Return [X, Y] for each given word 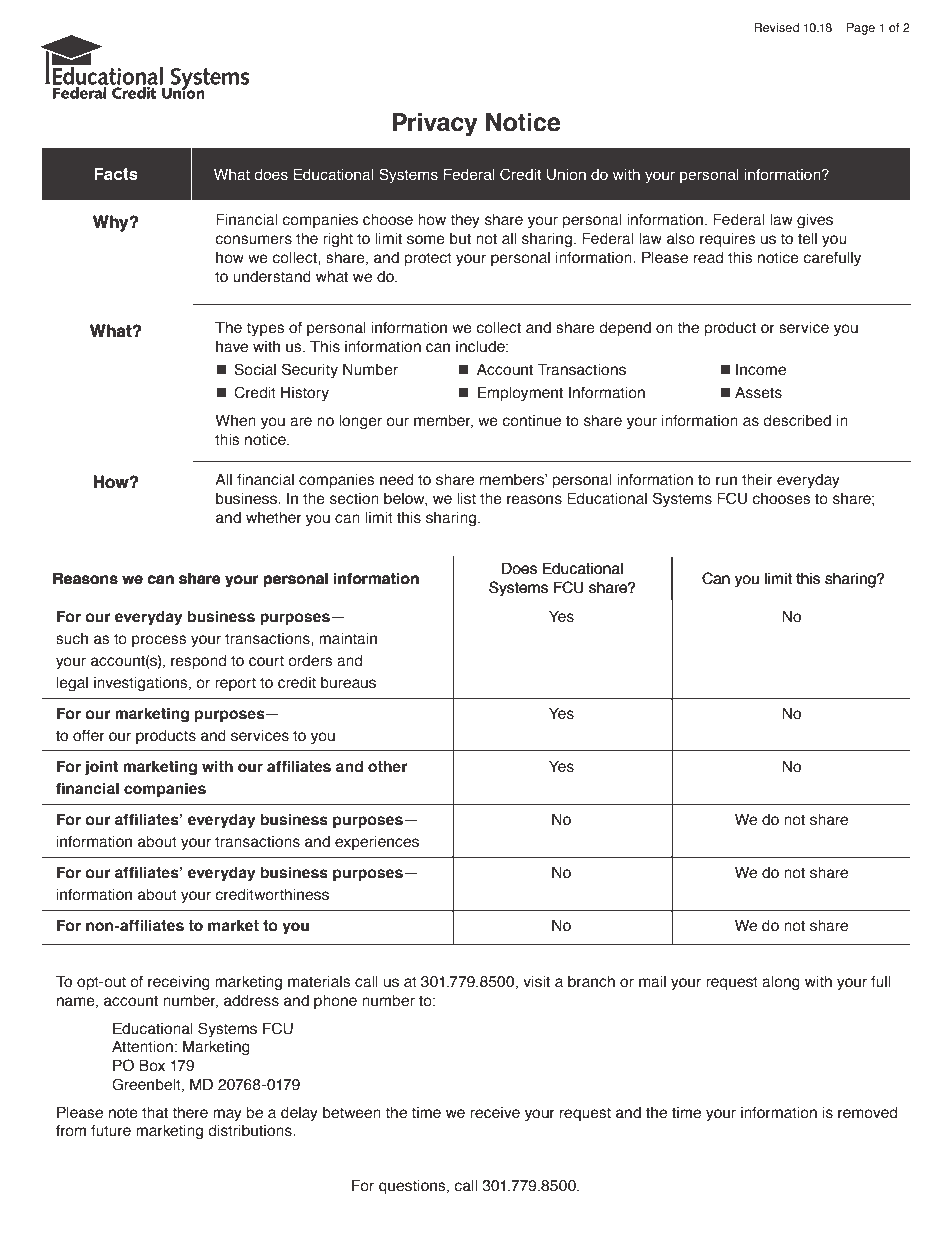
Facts [116, 174]
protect [428, 259]
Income [761, 370]
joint [101, 768]
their [757, 480]
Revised [776, 27]
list [466, 499]
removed [867, 1113]
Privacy [435, 124]
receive [495, 1113]
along [781, 983]
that [155, 1113]
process [159, 641]
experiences [377, 843]
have [232, 347]
